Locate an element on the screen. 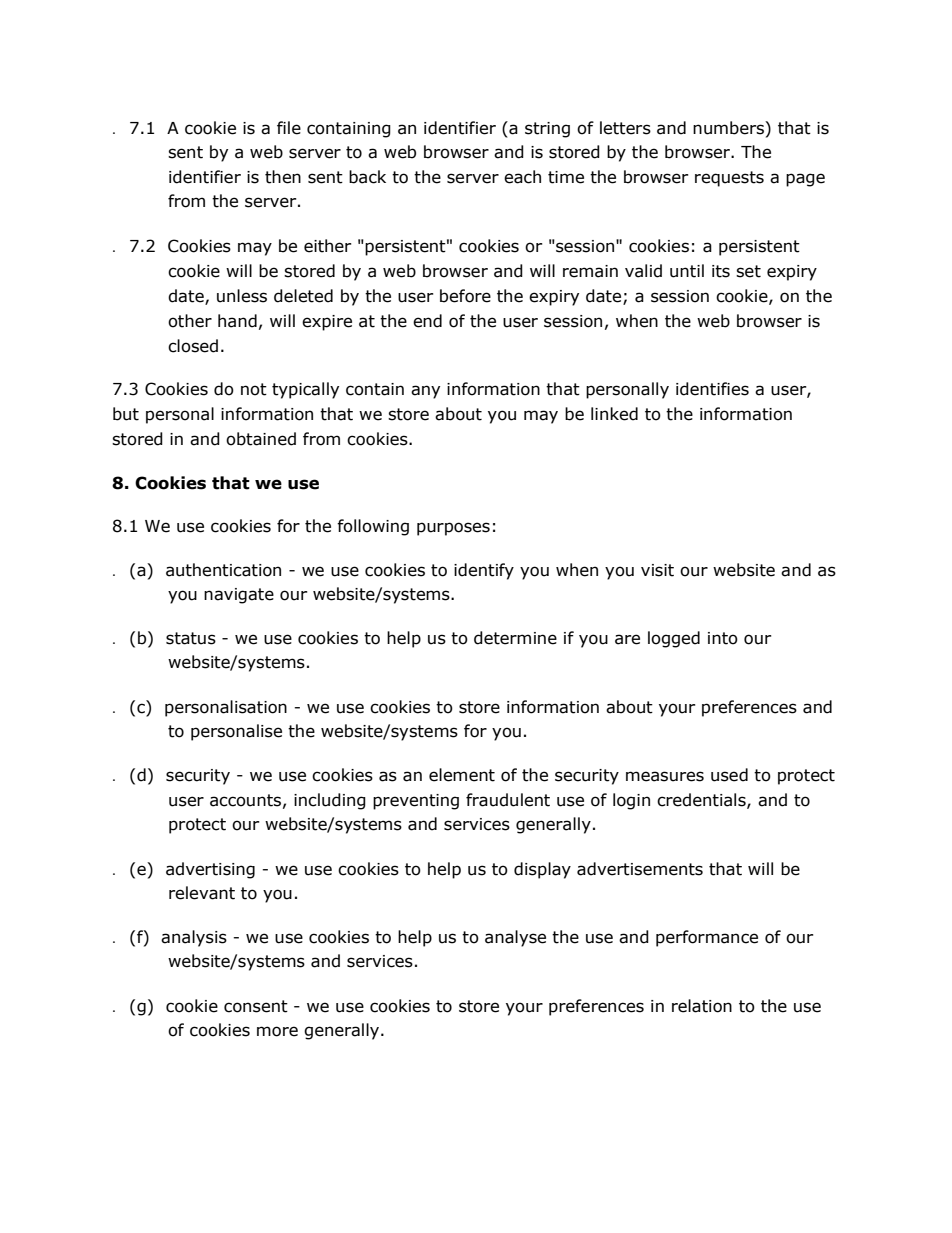  identifies is located at coordinates (712, 389).
